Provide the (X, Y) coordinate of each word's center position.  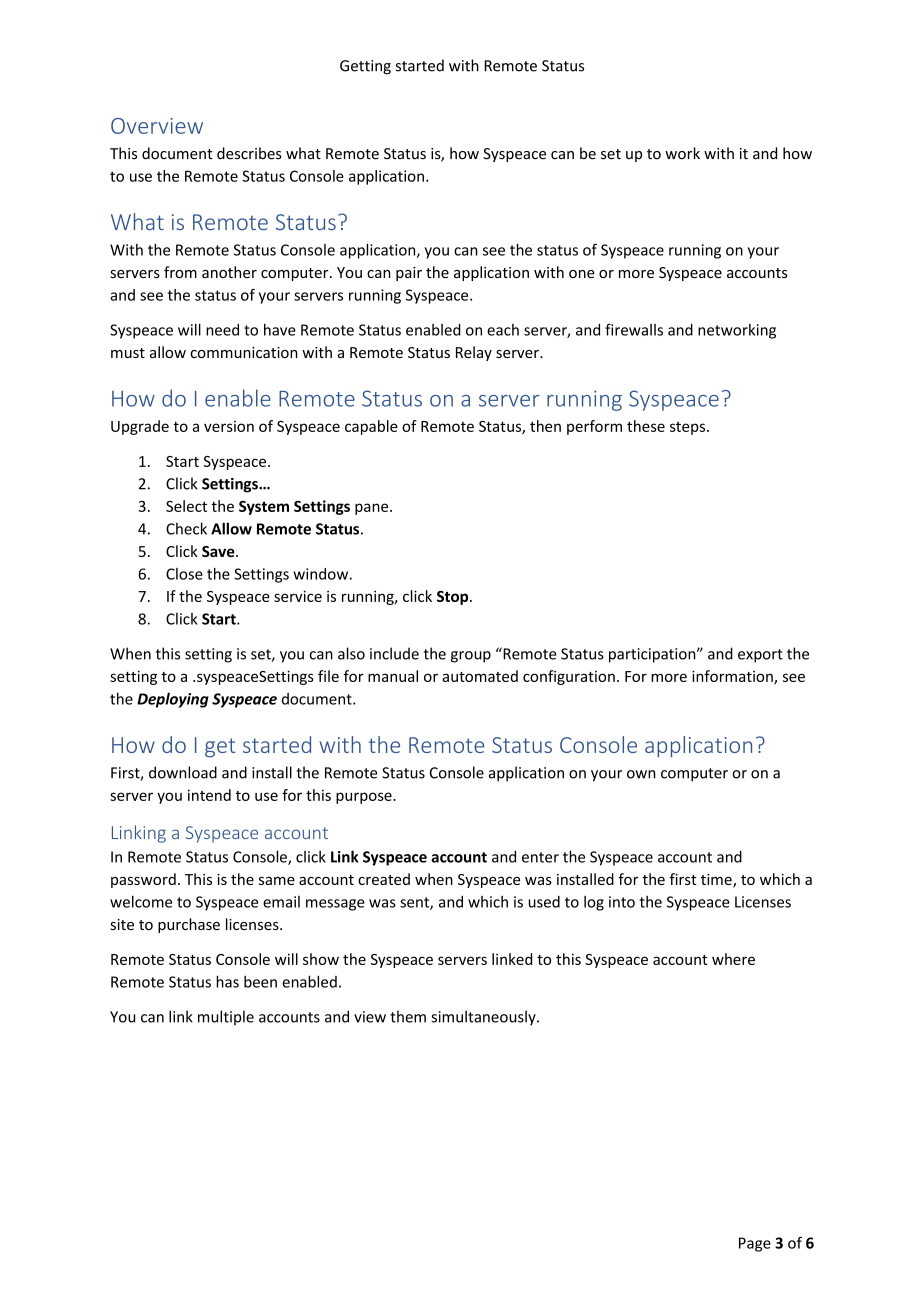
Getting (365, 67)
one (582, 274)
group (471, 657)
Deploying (173, 700)
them (408, 1016)
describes (249, 153)
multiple (226, 1018)
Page (755, 1244)
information (733, 677)
